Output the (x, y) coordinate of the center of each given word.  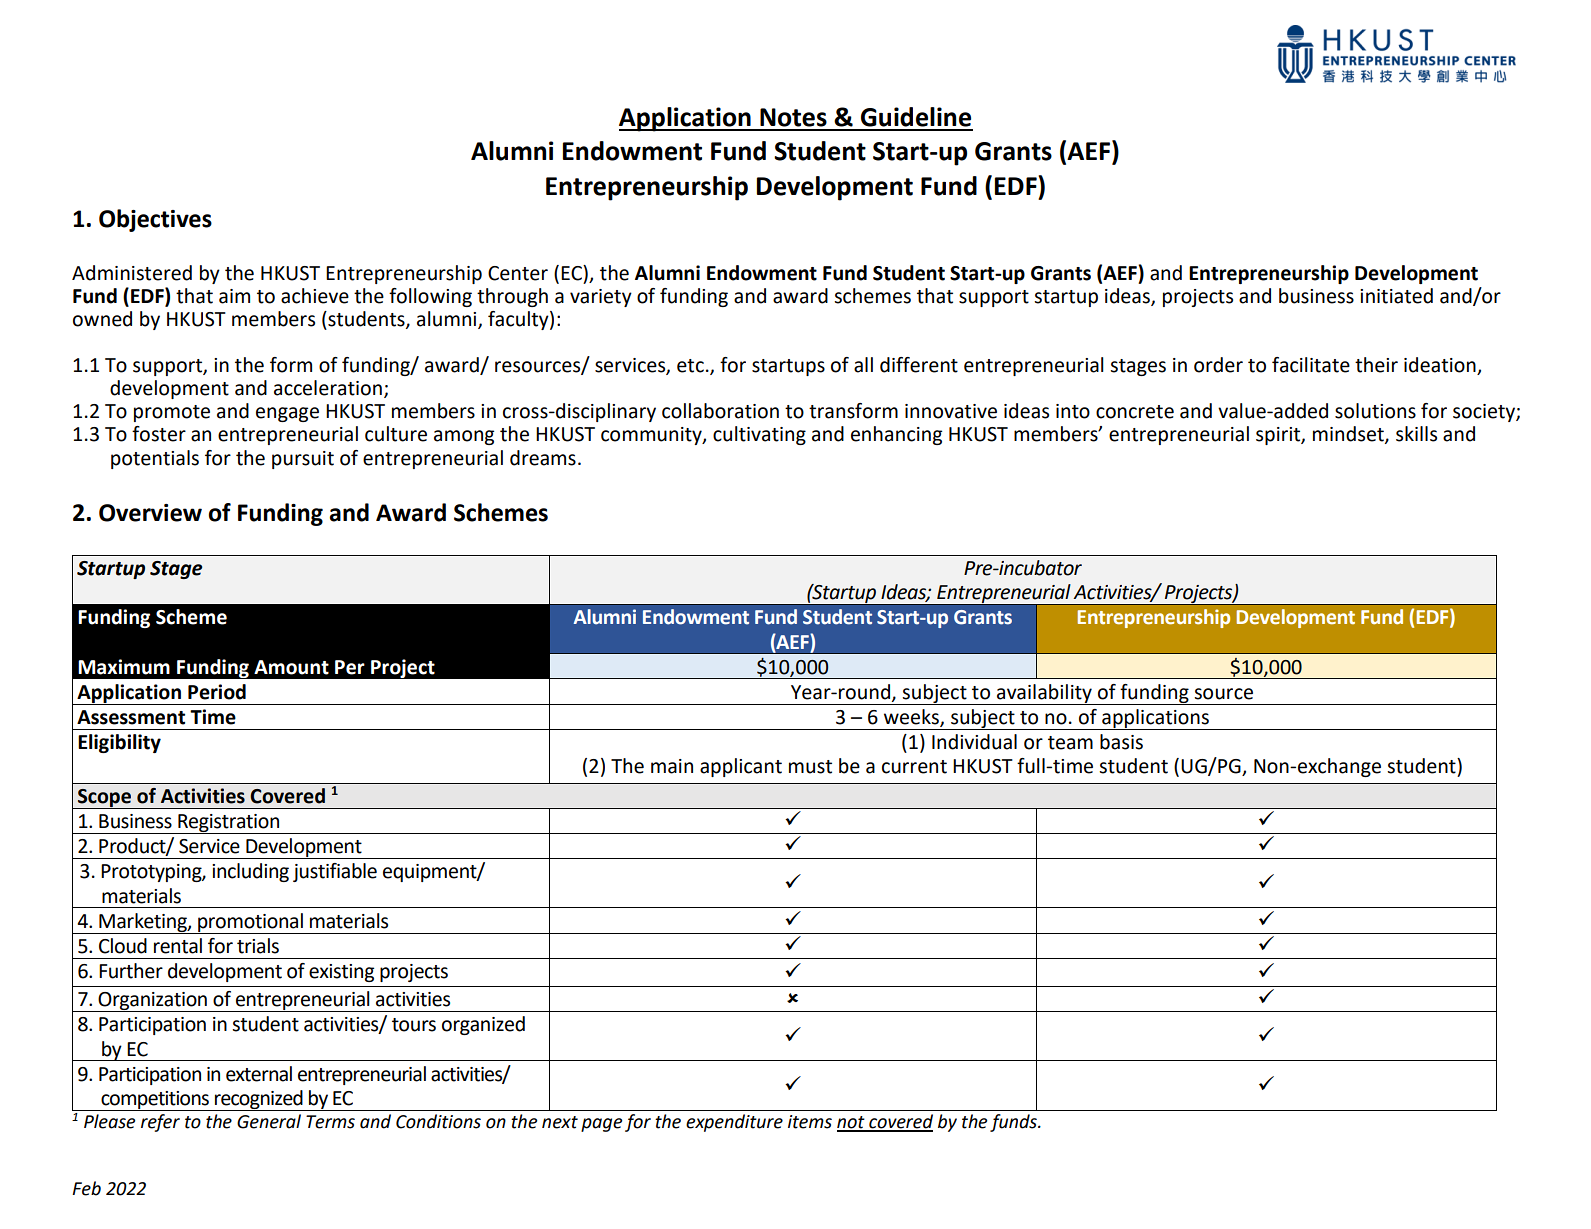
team (1070, 743)
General (269, 1121)
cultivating (759, 435)
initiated (1396, 296)
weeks (912, 718)
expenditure (734, 1123)
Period (217, 692)
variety (601, 298)
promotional (250, 923)
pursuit (303, 460)
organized (483, 1025)
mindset (1349, 435)
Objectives (155, 220)
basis (1121, 742)
